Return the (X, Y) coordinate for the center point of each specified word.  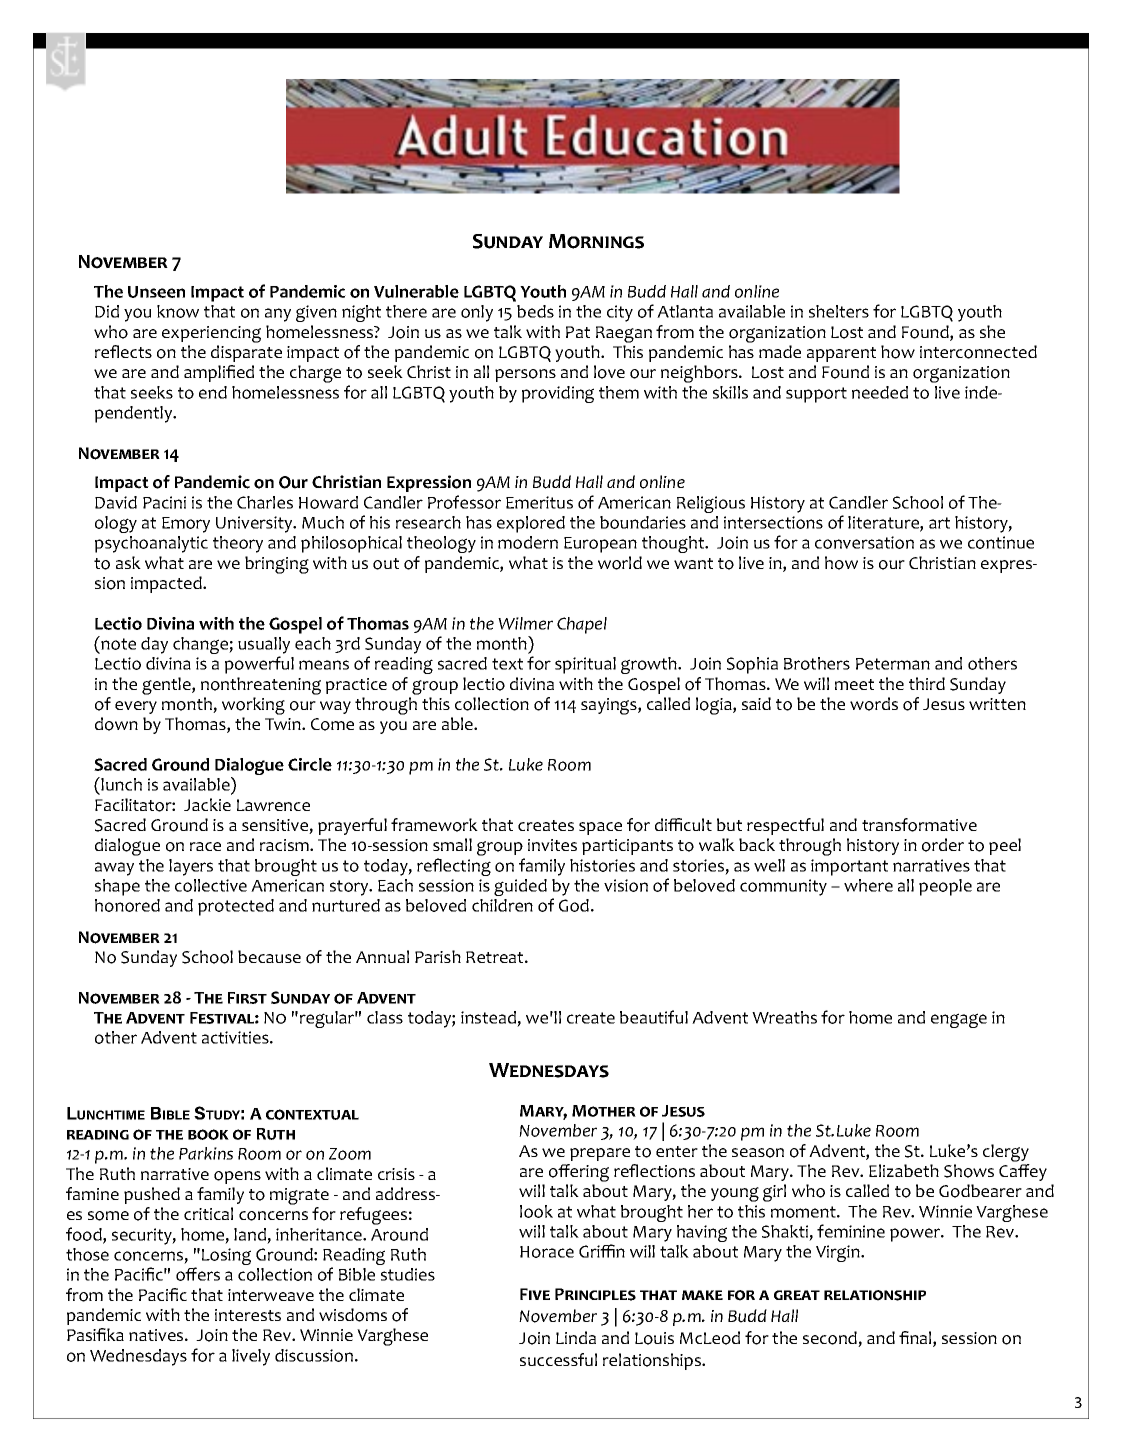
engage (959, 1020)
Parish (438, 956)
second (831, 1339)
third (927, 683)
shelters (839, 311)
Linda (576, 1337)
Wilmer (525, 623)
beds (535, 311)
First (247, 998)
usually (264, 645)
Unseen (156, 292)
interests (248, 1315)
